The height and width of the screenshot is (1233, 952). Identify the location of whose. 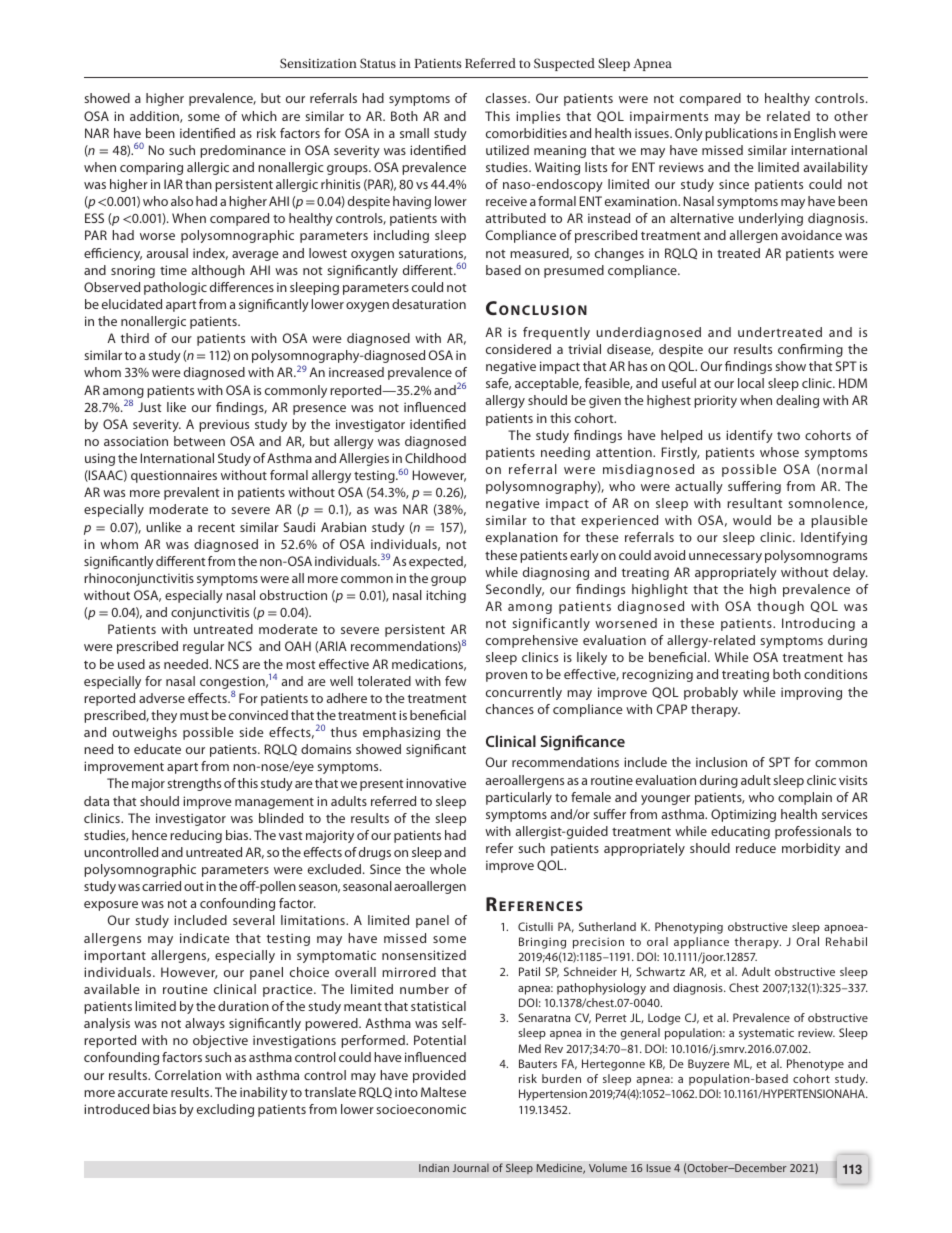
(779, 452).
